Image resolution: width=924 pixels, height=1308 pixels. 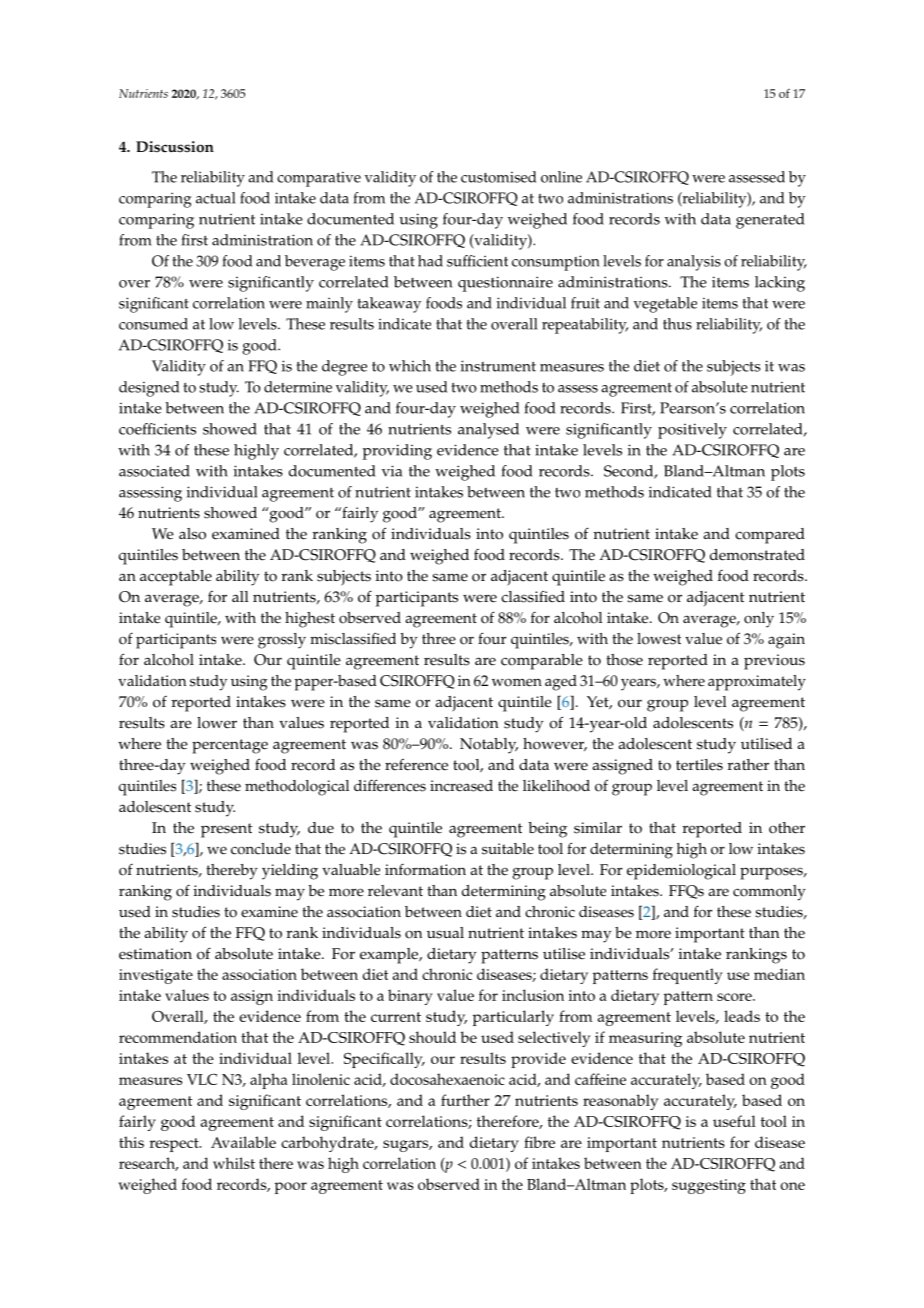 What do you see at coordinates (757, 555) in the image?
I see `demonstrated` at bounding box center [757, 555].
